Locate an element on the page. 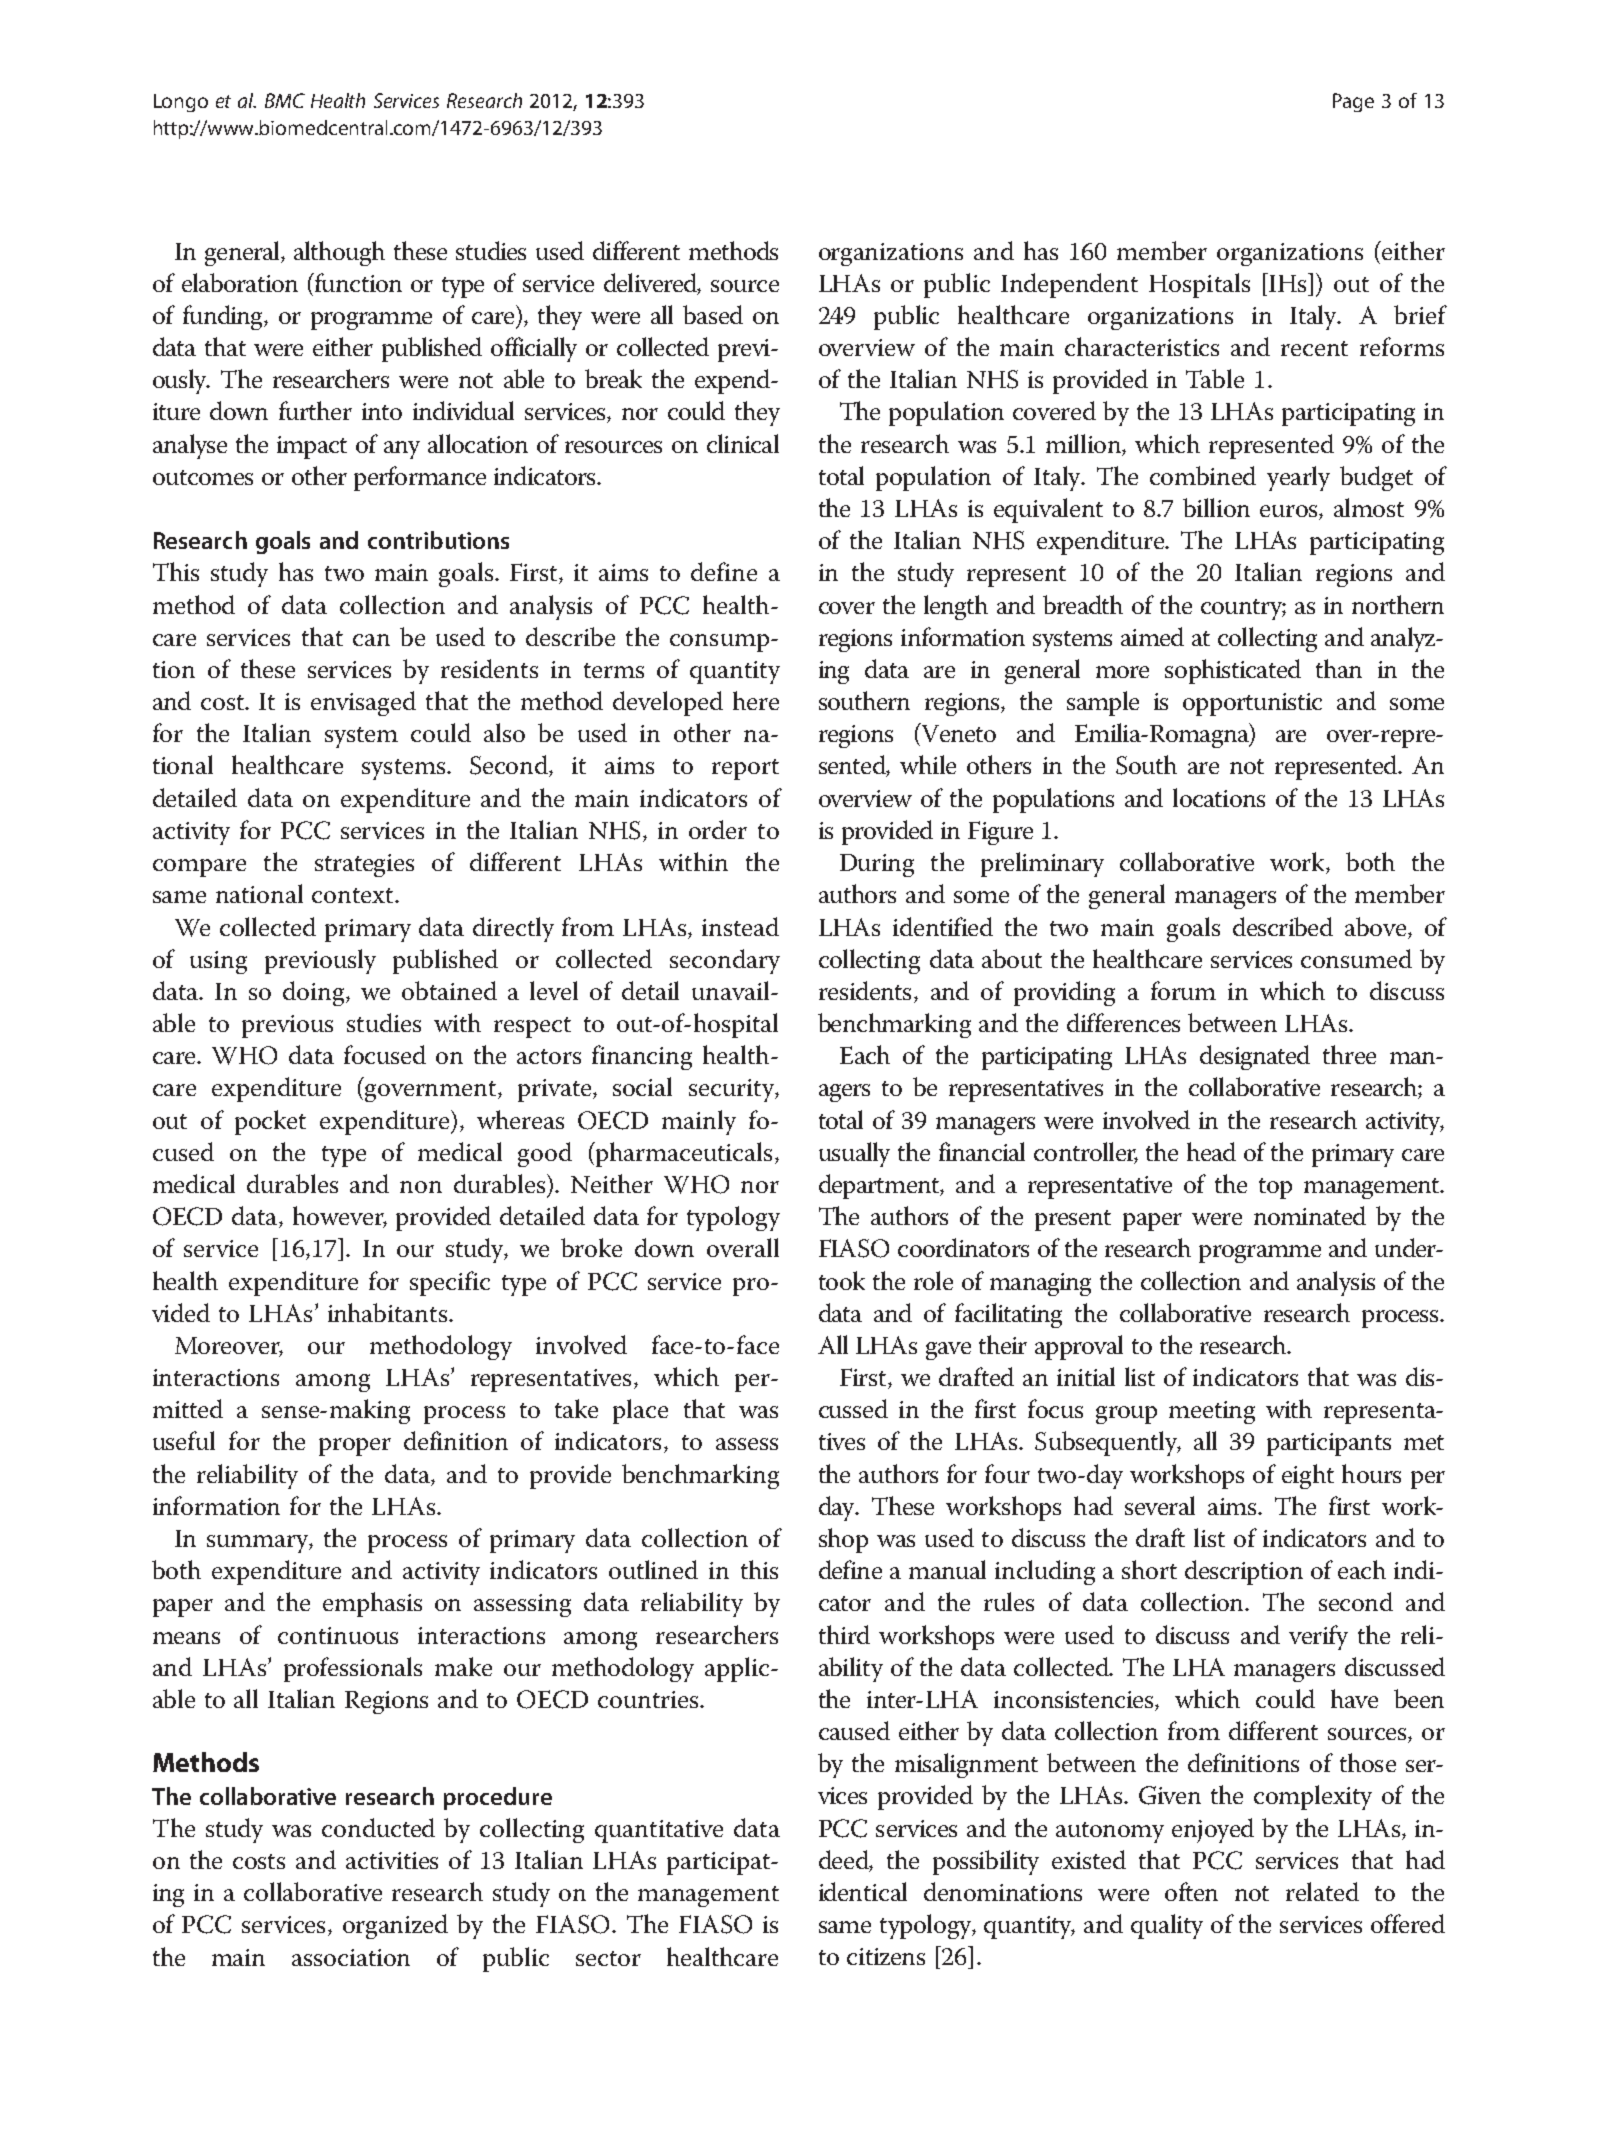  proper is located at coordinates (355, 1447).
